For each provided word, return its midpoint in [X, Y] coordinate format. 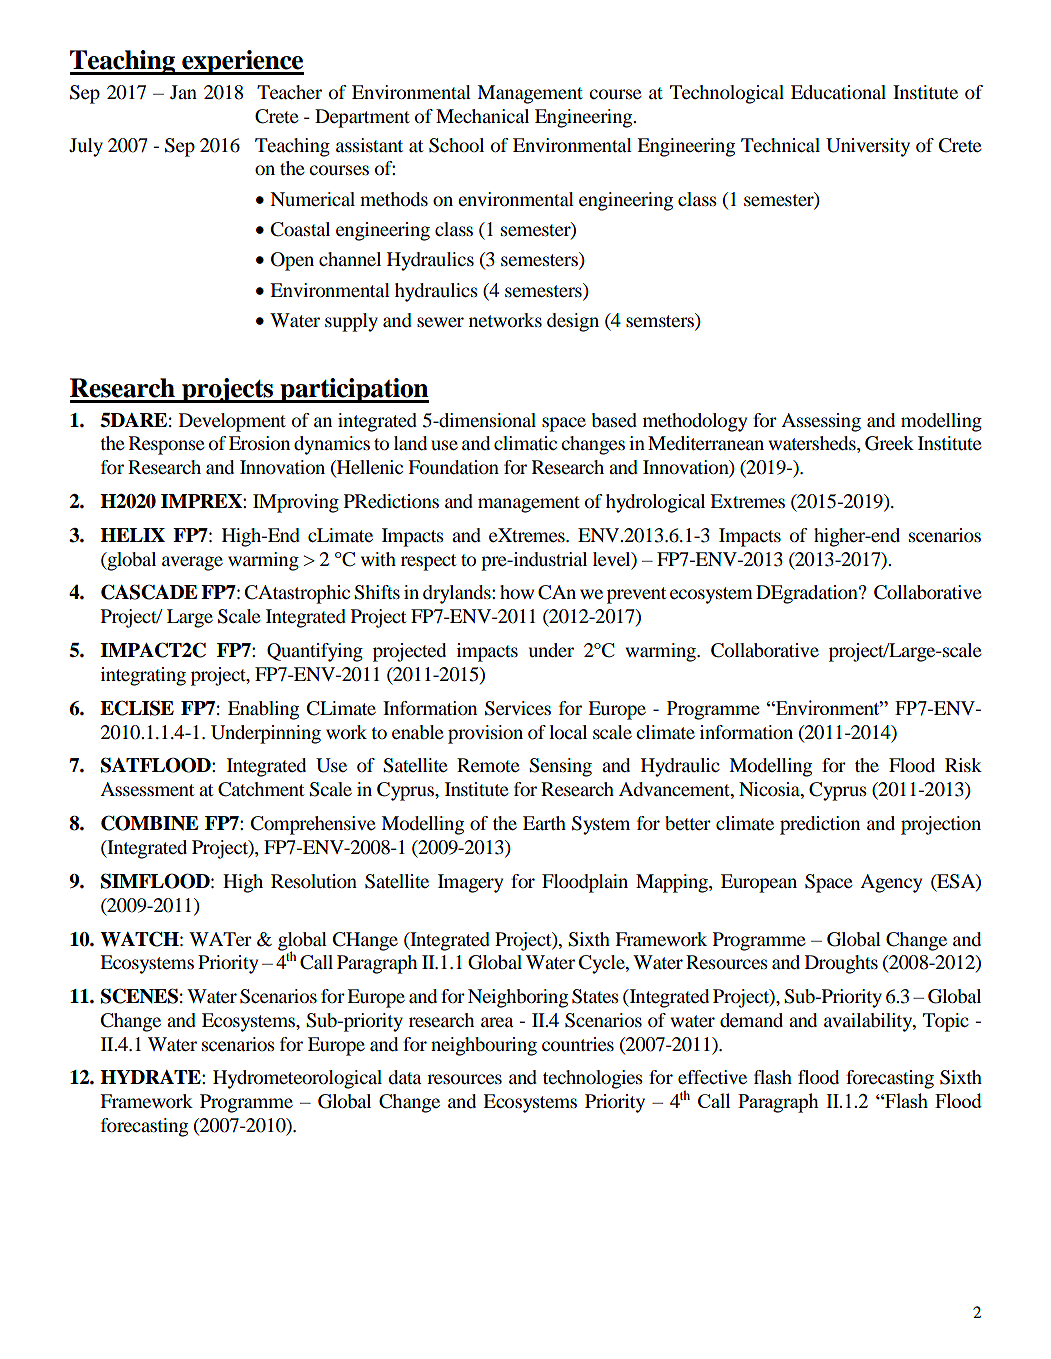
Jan [183, 92]
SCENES [139, 996]
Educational [838, 92]
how [517, 592]
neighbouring [484, 1046]
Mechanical [482, 116]
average [192, 563]
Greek [889, 443]
